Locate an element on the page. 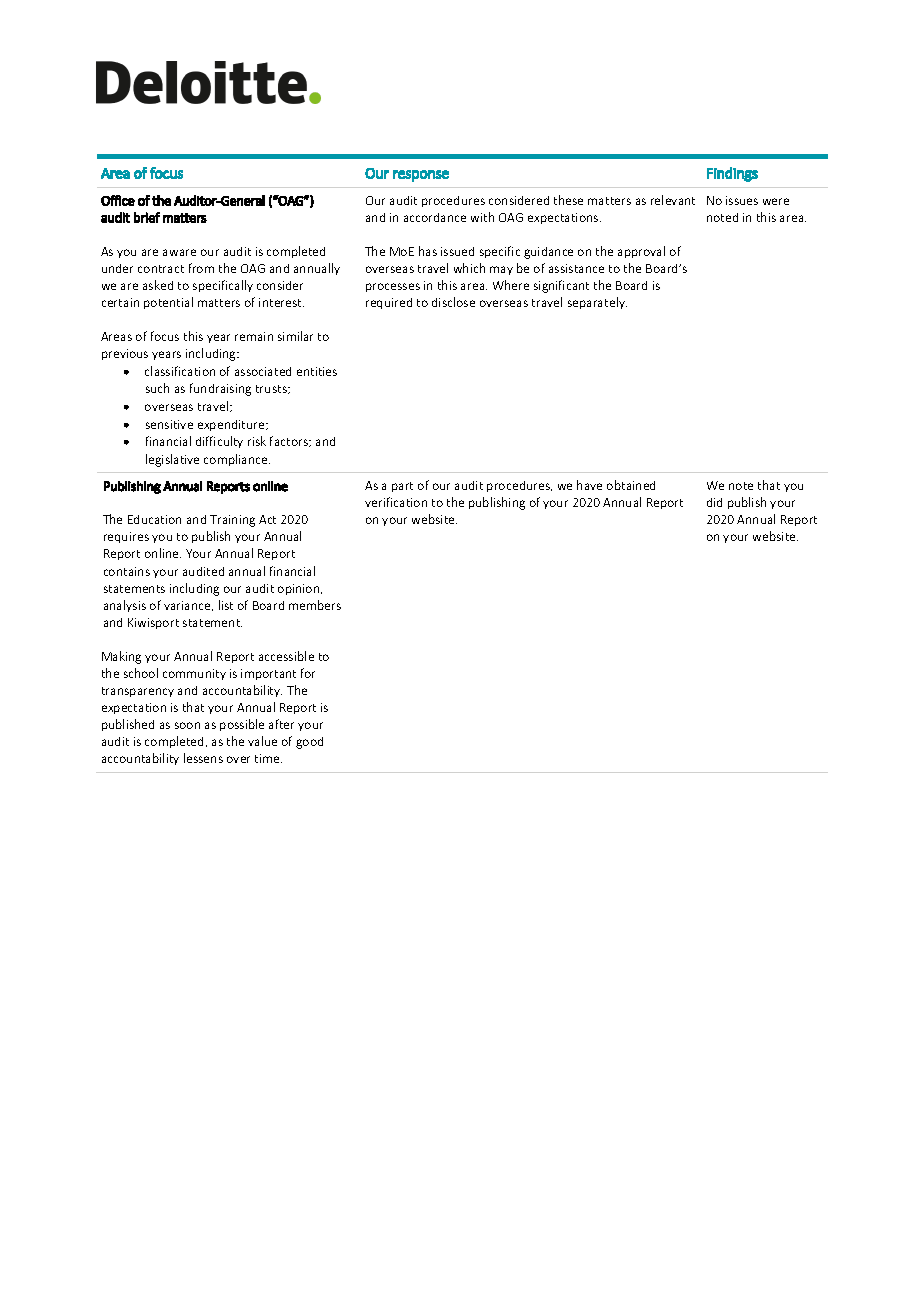 The height and width of the page is (1307, 924). verification is located at coordinates (396, 502).
